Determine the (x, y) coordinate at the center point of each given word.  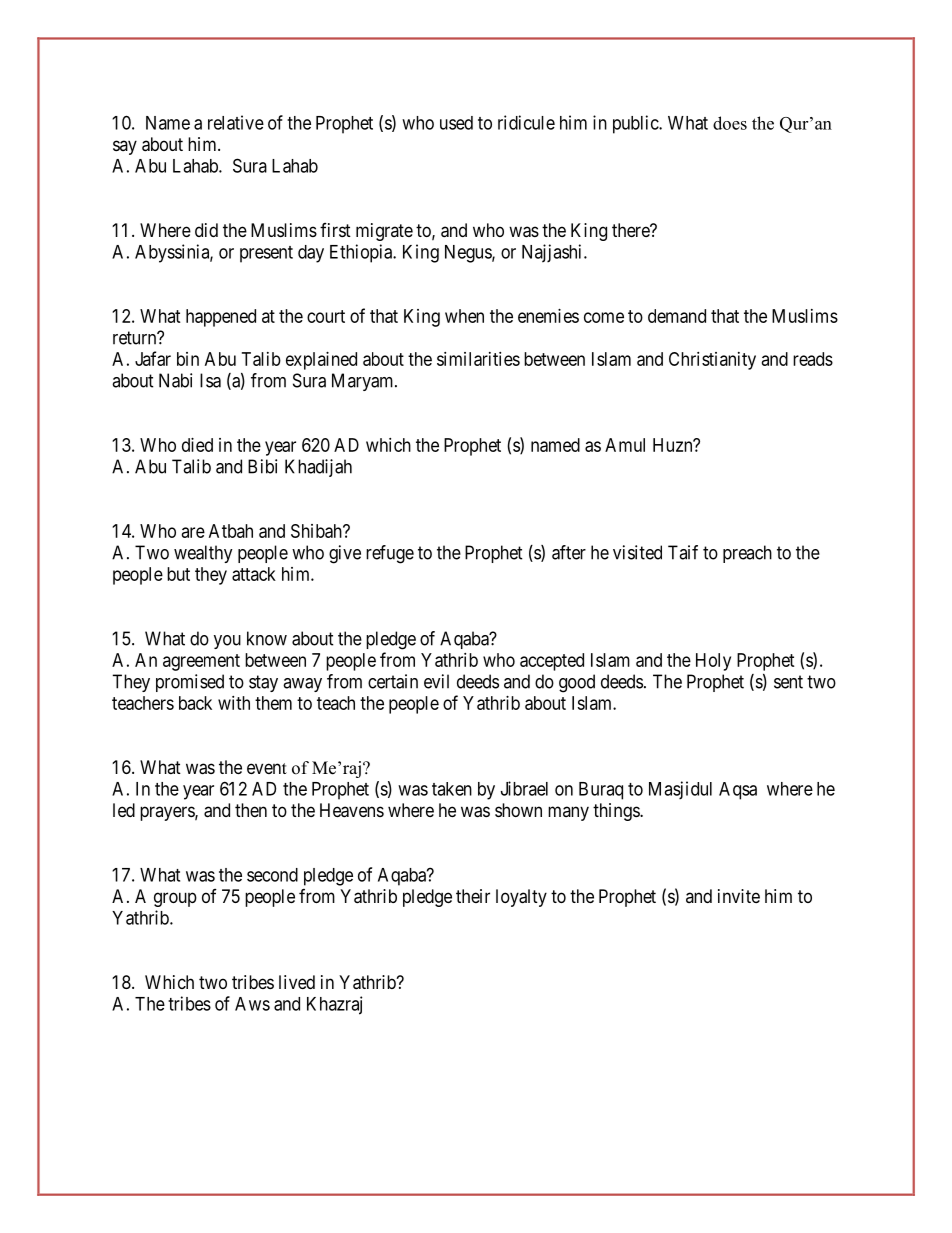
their (473, 896)
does (730, 123)
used (456, 123)
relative (236, 122)
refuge (390, 554)
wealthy (203, 554)
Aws (252, 1004)
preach (747, 554)
